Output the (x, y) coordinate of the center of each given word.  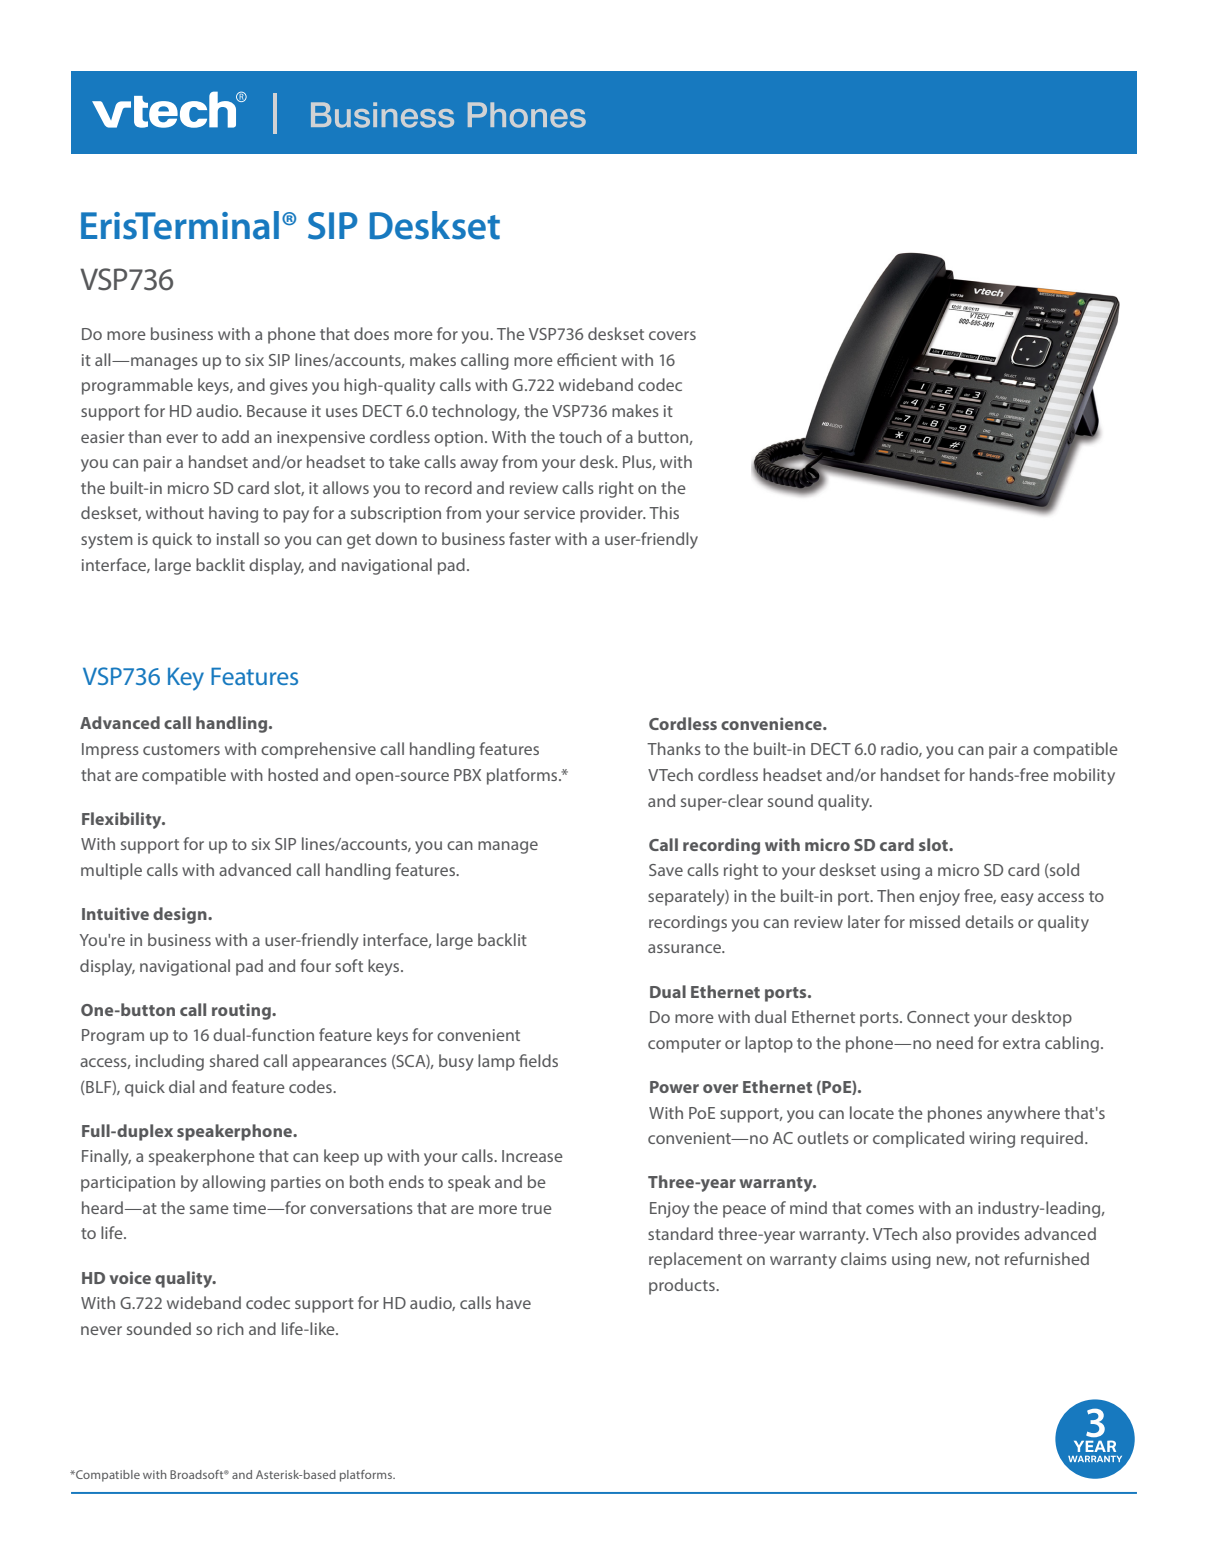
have (513, 1302)
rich (230, 1328)
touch (580, 436)
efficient (587, 359)
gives (289, 387)
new (953, 1261)
